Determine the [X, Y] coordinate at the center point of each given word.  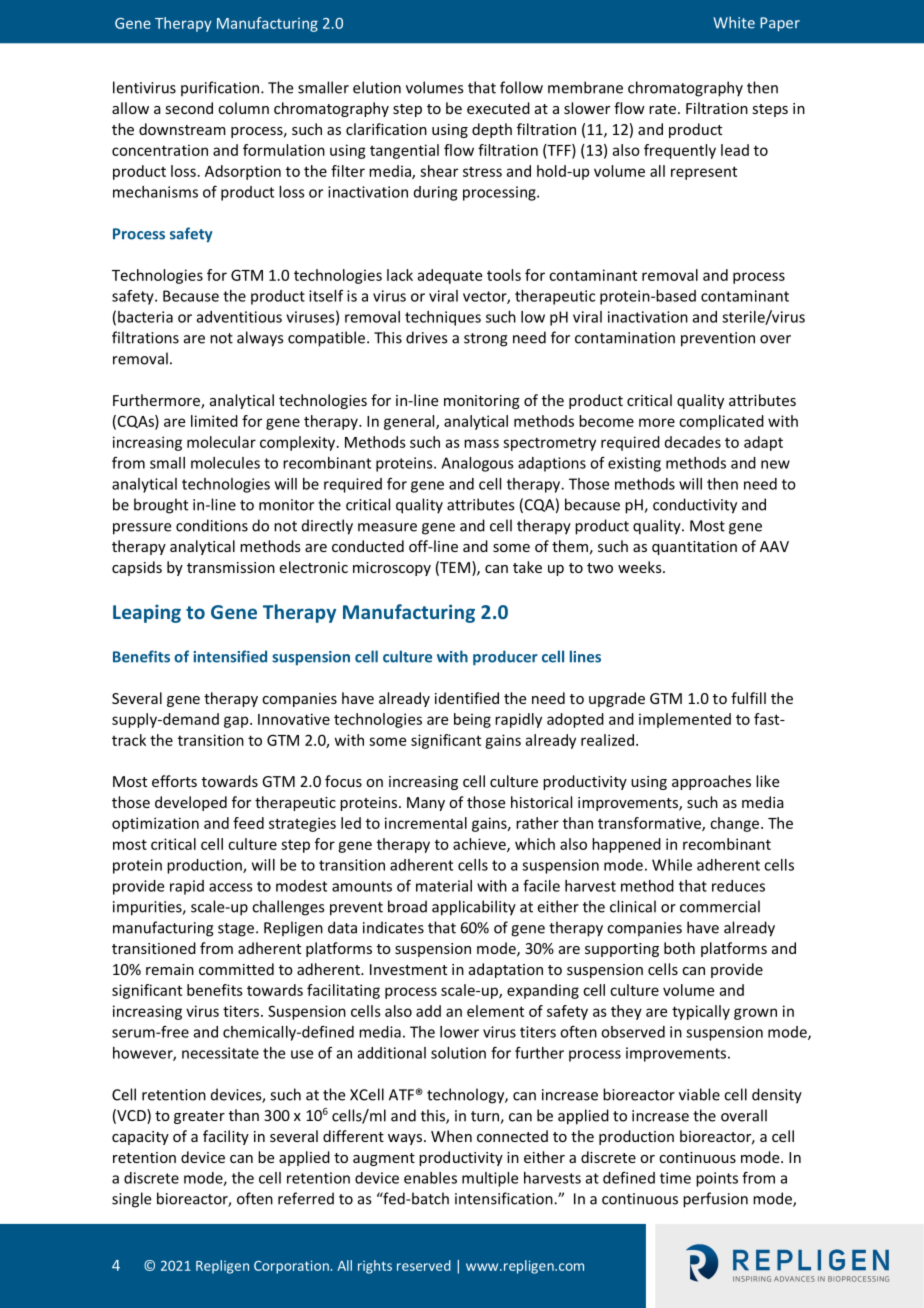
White [734, 22]
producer [505, 658]
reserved [424, 1265]
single [131, 1200]
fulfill [748, 698]
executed [498, 108]
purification [220, 88]
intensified [230, 656]
